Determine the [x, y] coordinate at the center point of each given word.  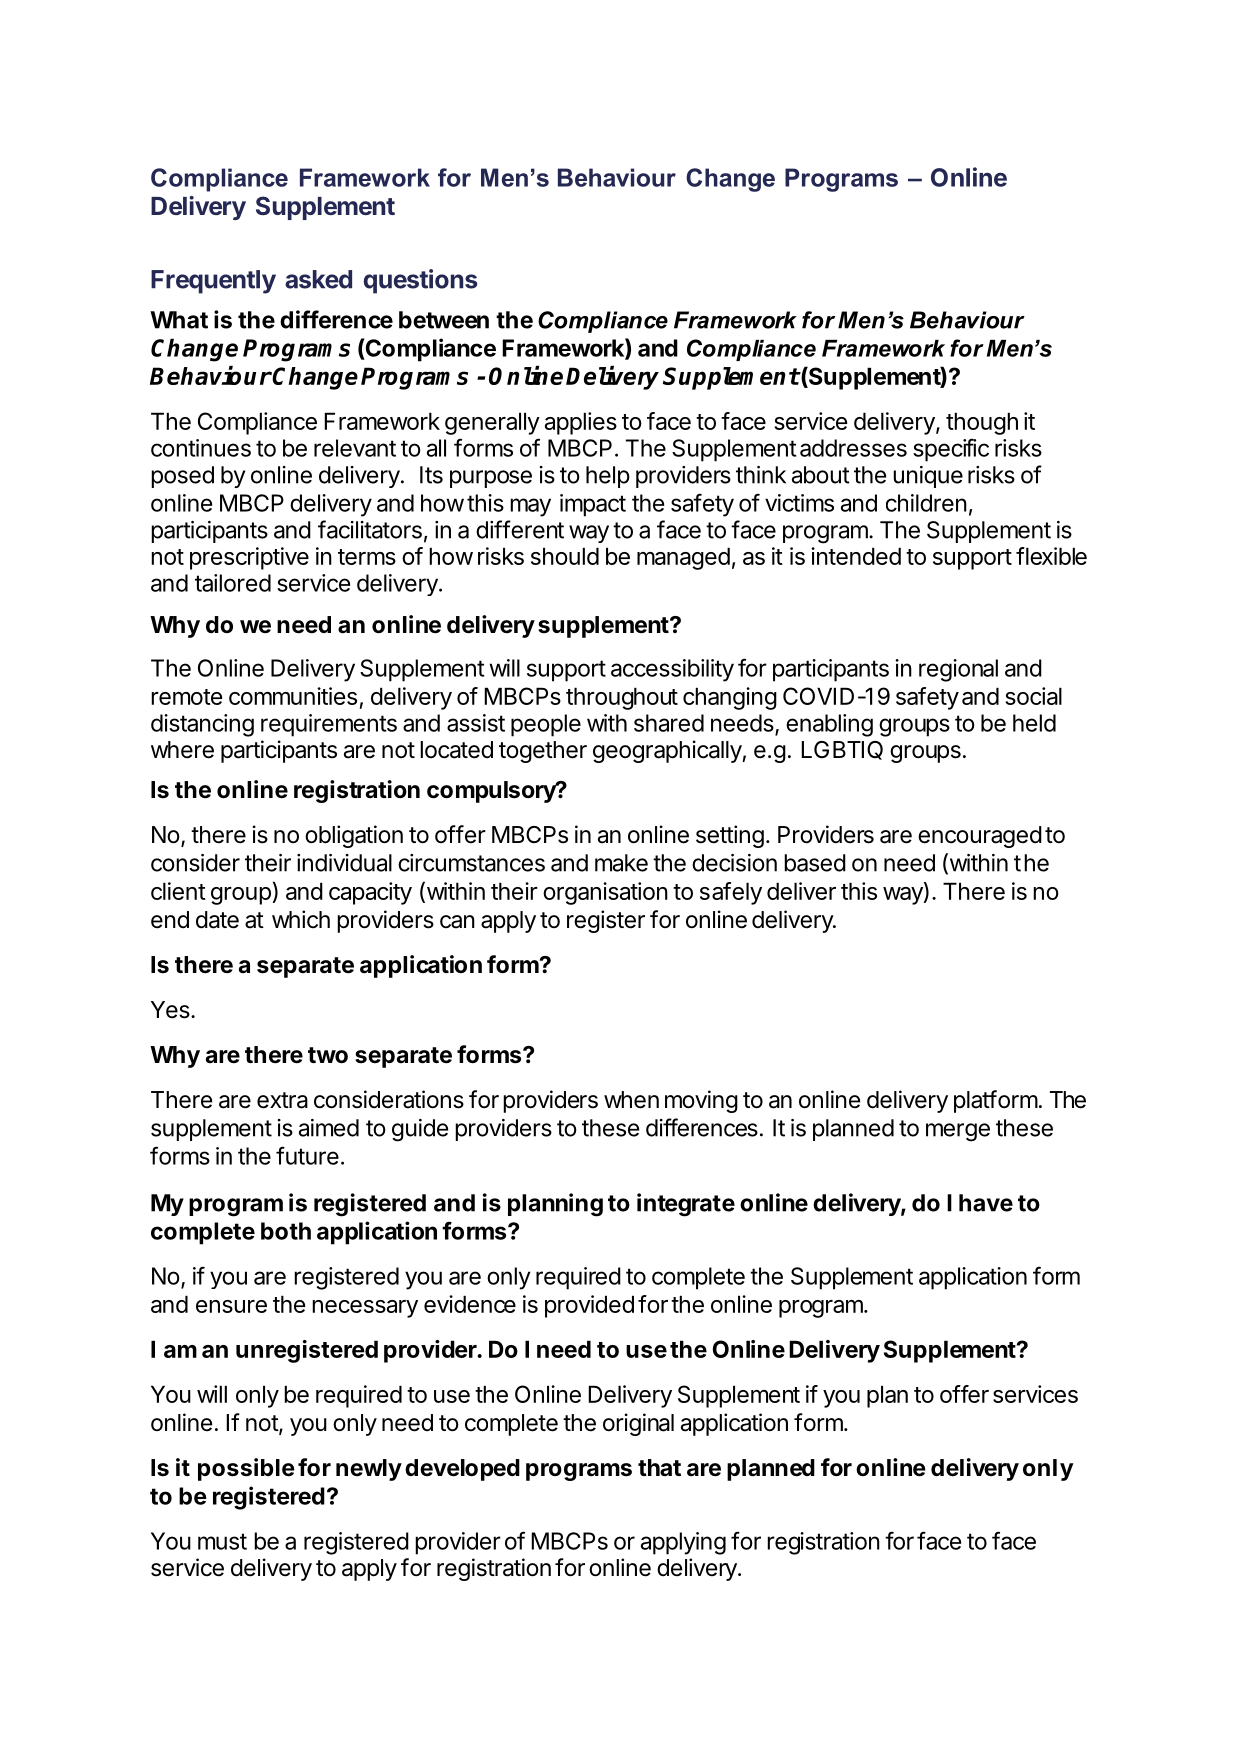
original [638, 1424]
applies [581, 423]
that [659, 1468]
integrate [686, 1205]
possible [246, 1469]
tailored [233, 583]
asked [318, 279]
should [565, 556]
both [286, 1231]
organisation [605, 893]
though [982, 423]
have [986, 1203]
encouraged [980, 837]
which [301, 919]
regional [958, 670]
